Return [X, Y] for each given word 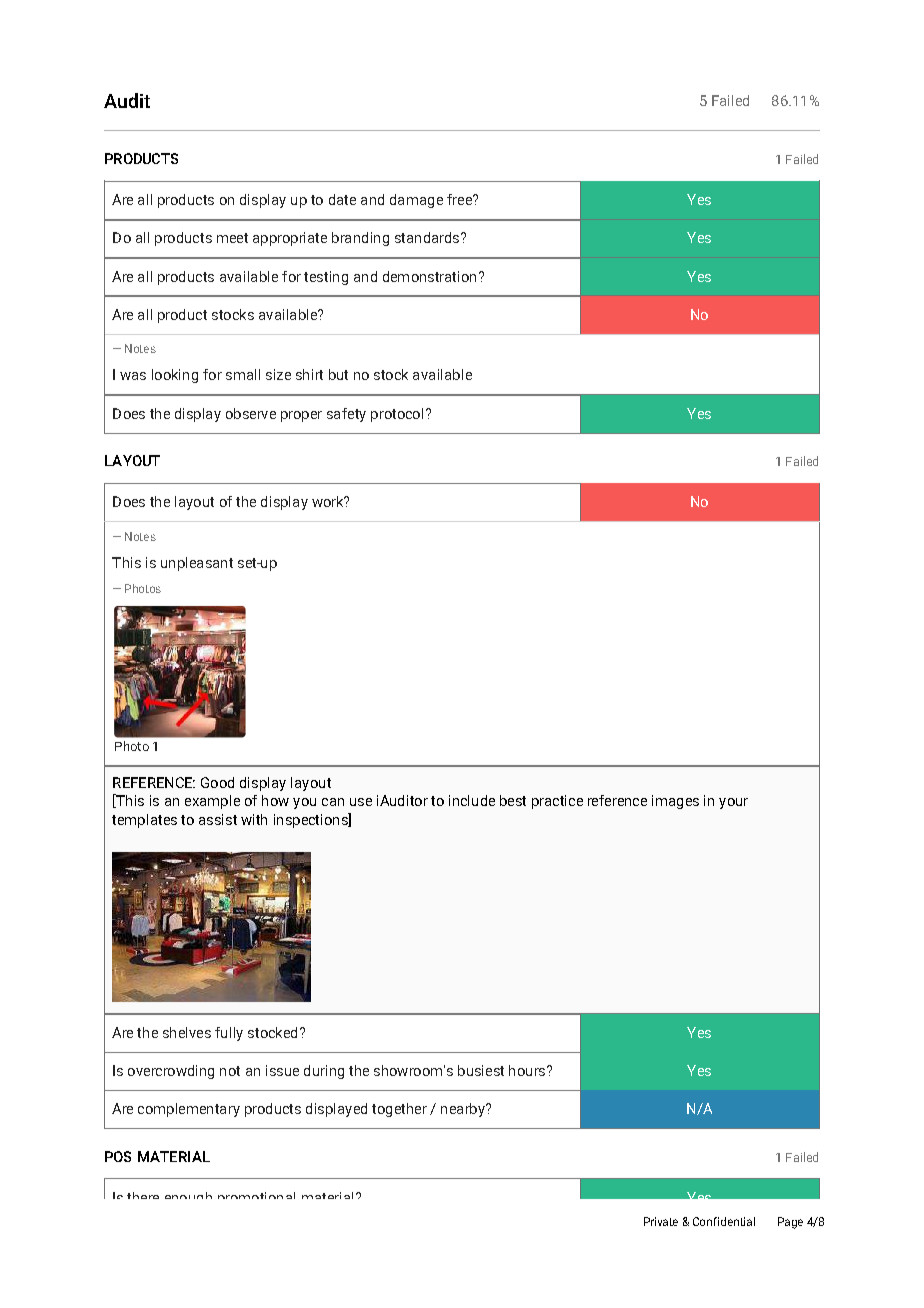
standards [428, 237]
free [460, 199]
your [733, 803]
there [143, 1195]
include [472, 800]
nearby [464, 1110]
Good [217, 782]
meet [232, 238]
